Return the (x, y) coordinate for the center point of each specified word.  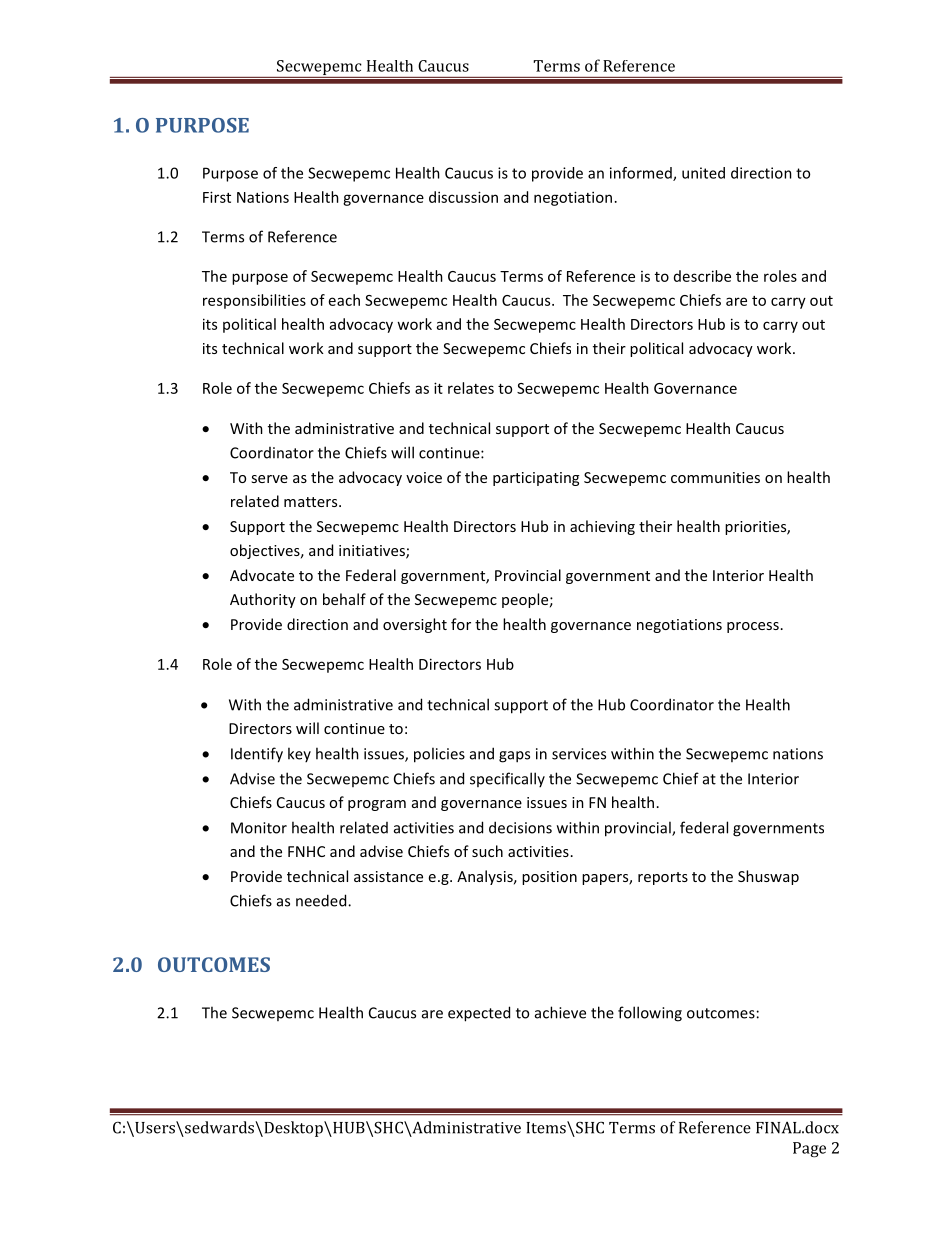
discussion (463, 197)
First (217, 197)
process (753, 627)
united (703, 173)
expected (479, 1014)
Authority (263, 600)
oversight (415, 625)
